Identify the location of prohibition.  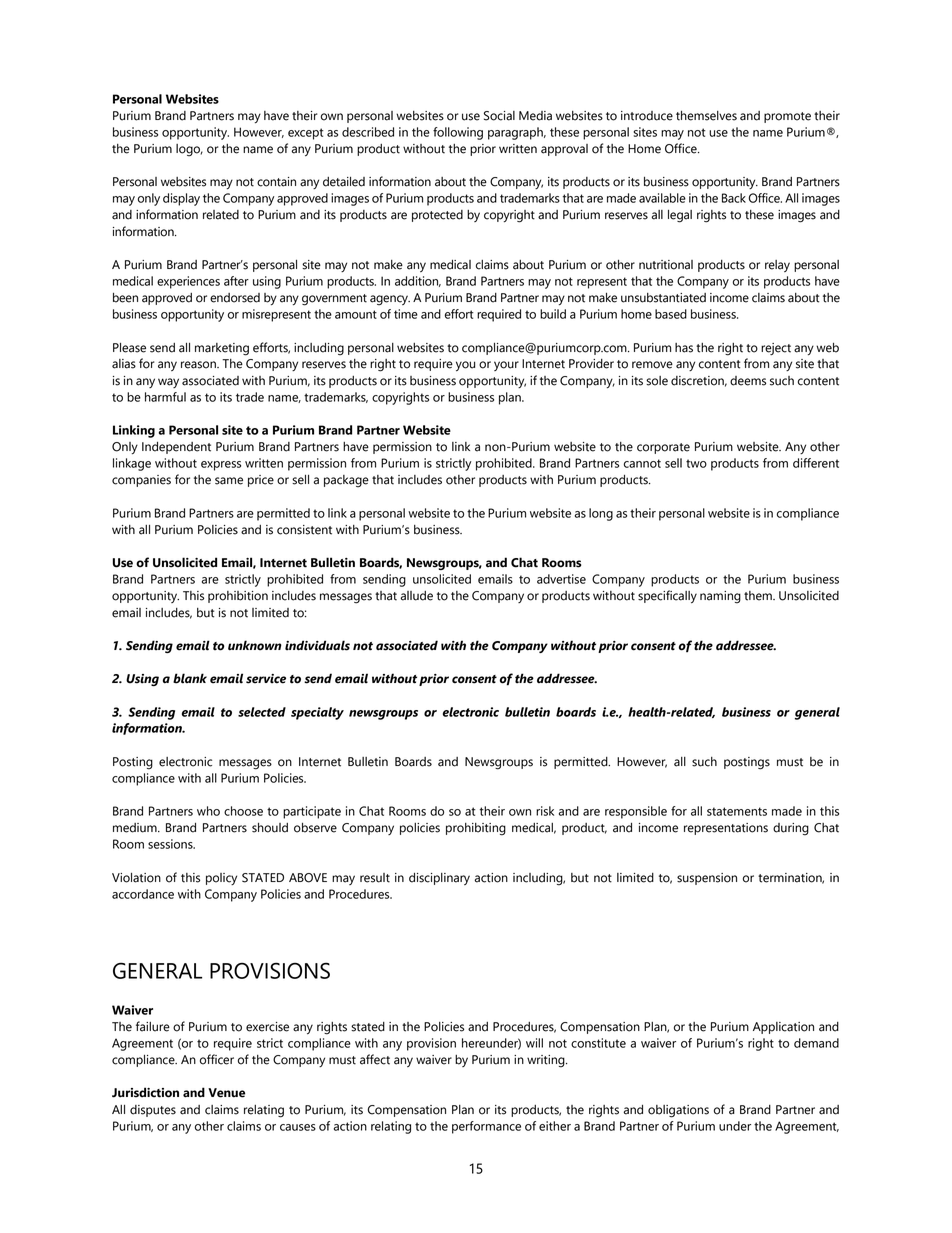
(238, 597).
